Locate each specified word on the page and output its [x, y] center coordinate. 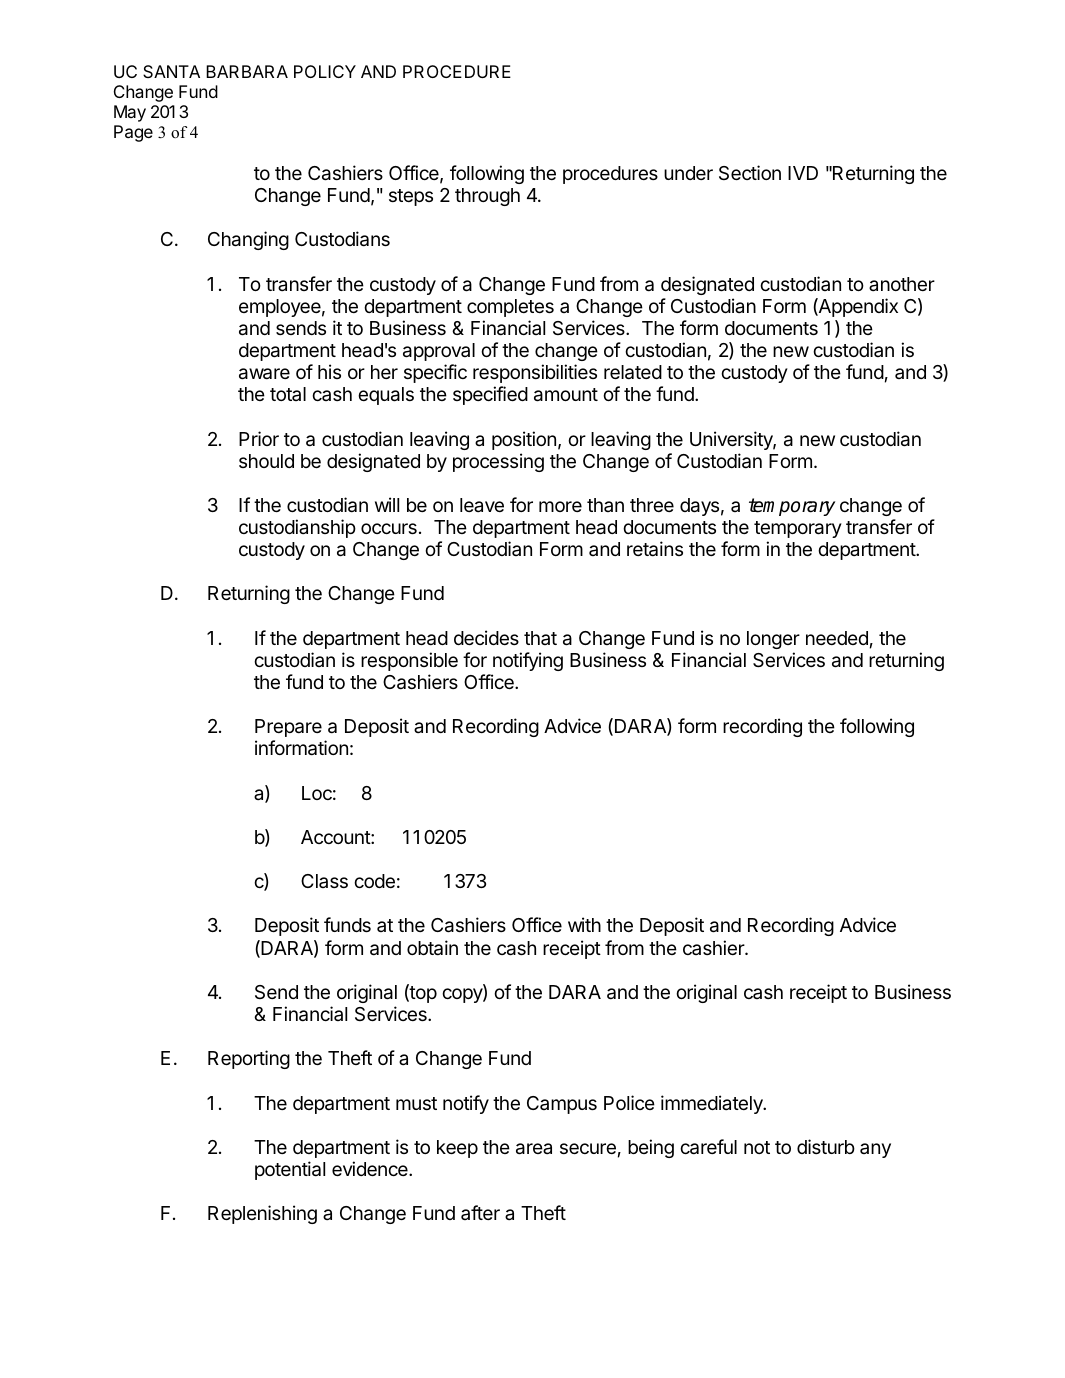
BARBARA [247, 71]
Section [750, 172]
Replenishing [262, 1214]
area [534, 1149]
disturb [826, 1146]
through [487, 197]
